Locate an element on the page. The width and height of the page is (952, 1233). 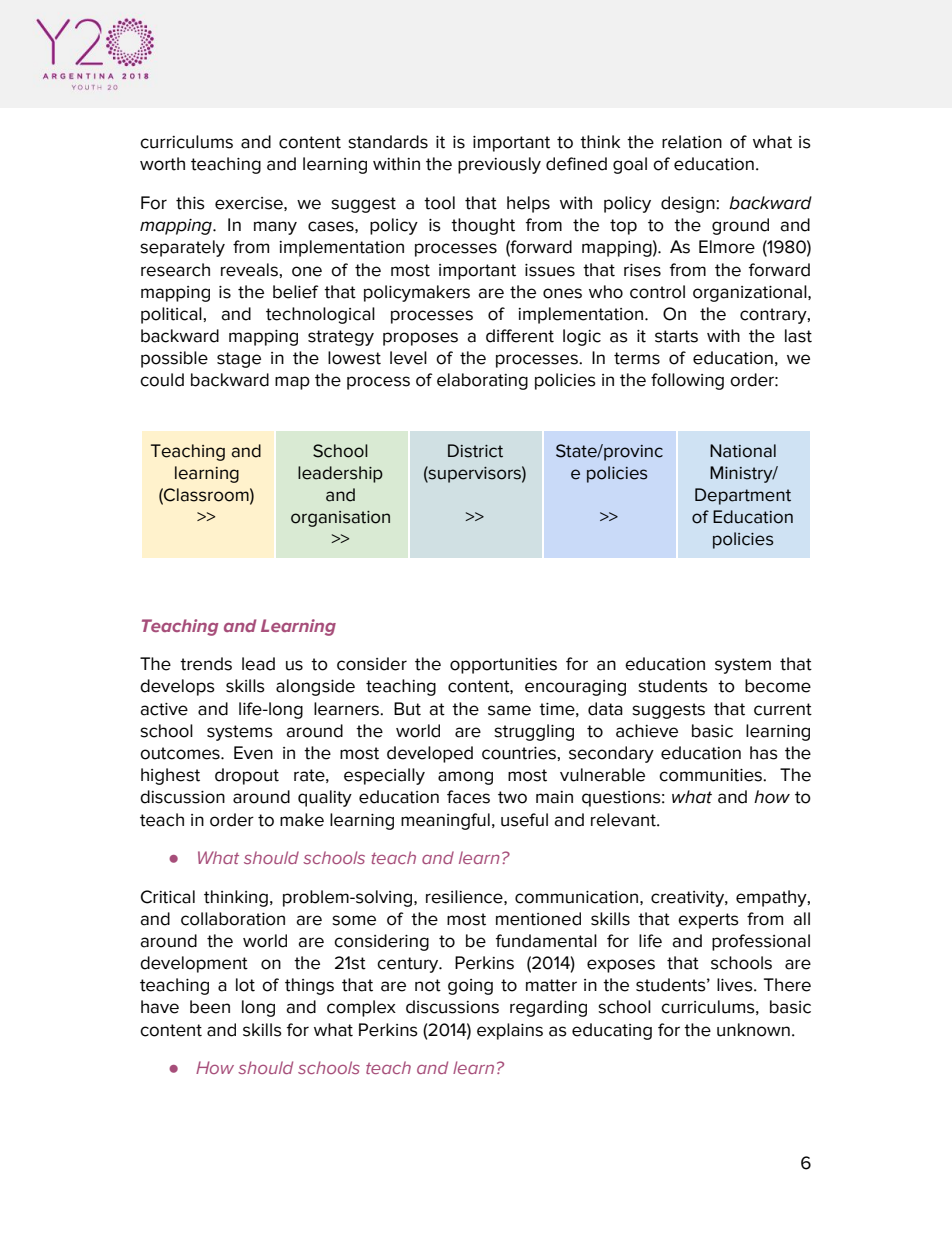
same is located at coordinates (509, 710).
